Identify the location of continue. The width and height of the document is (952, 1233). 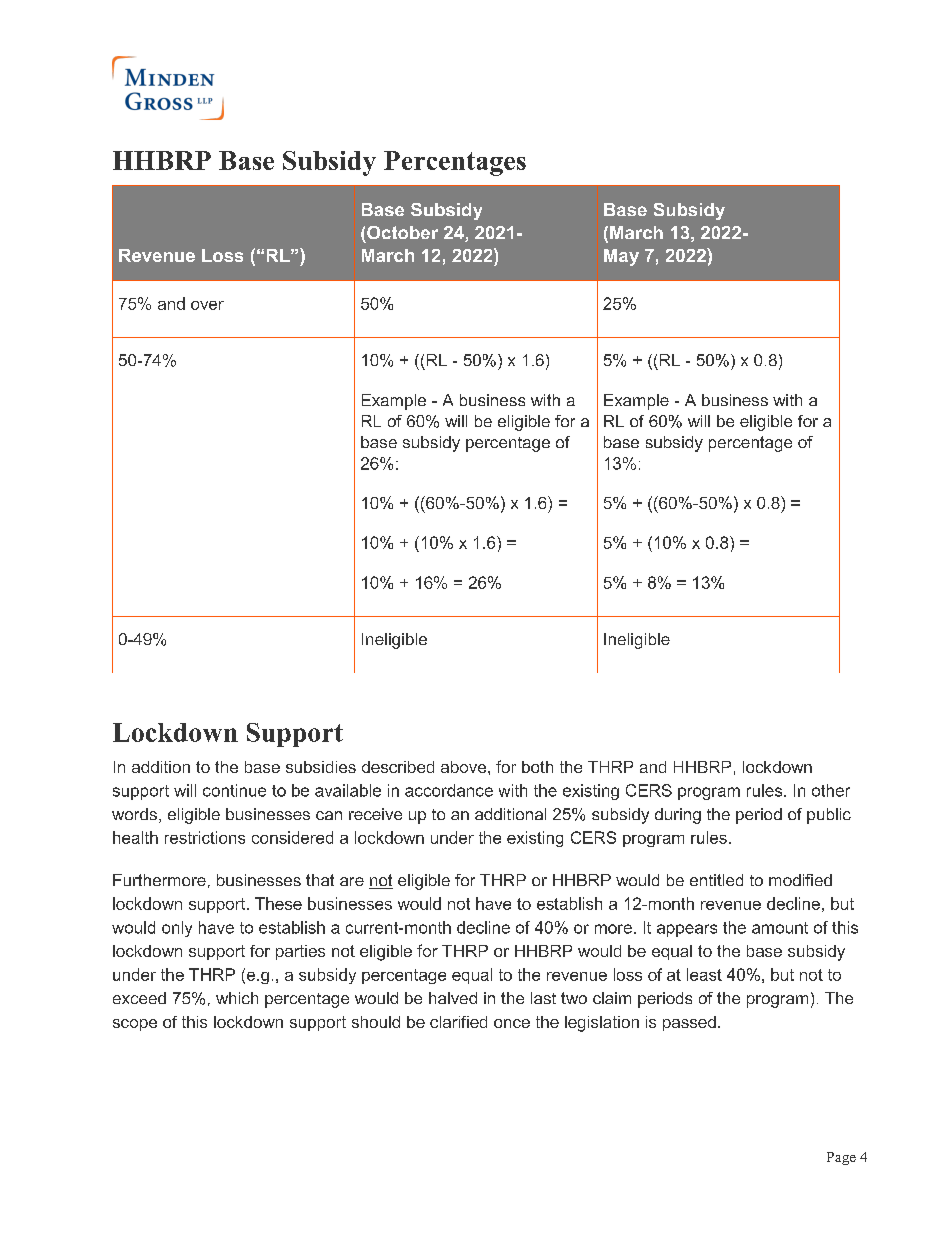
(234, 790).
